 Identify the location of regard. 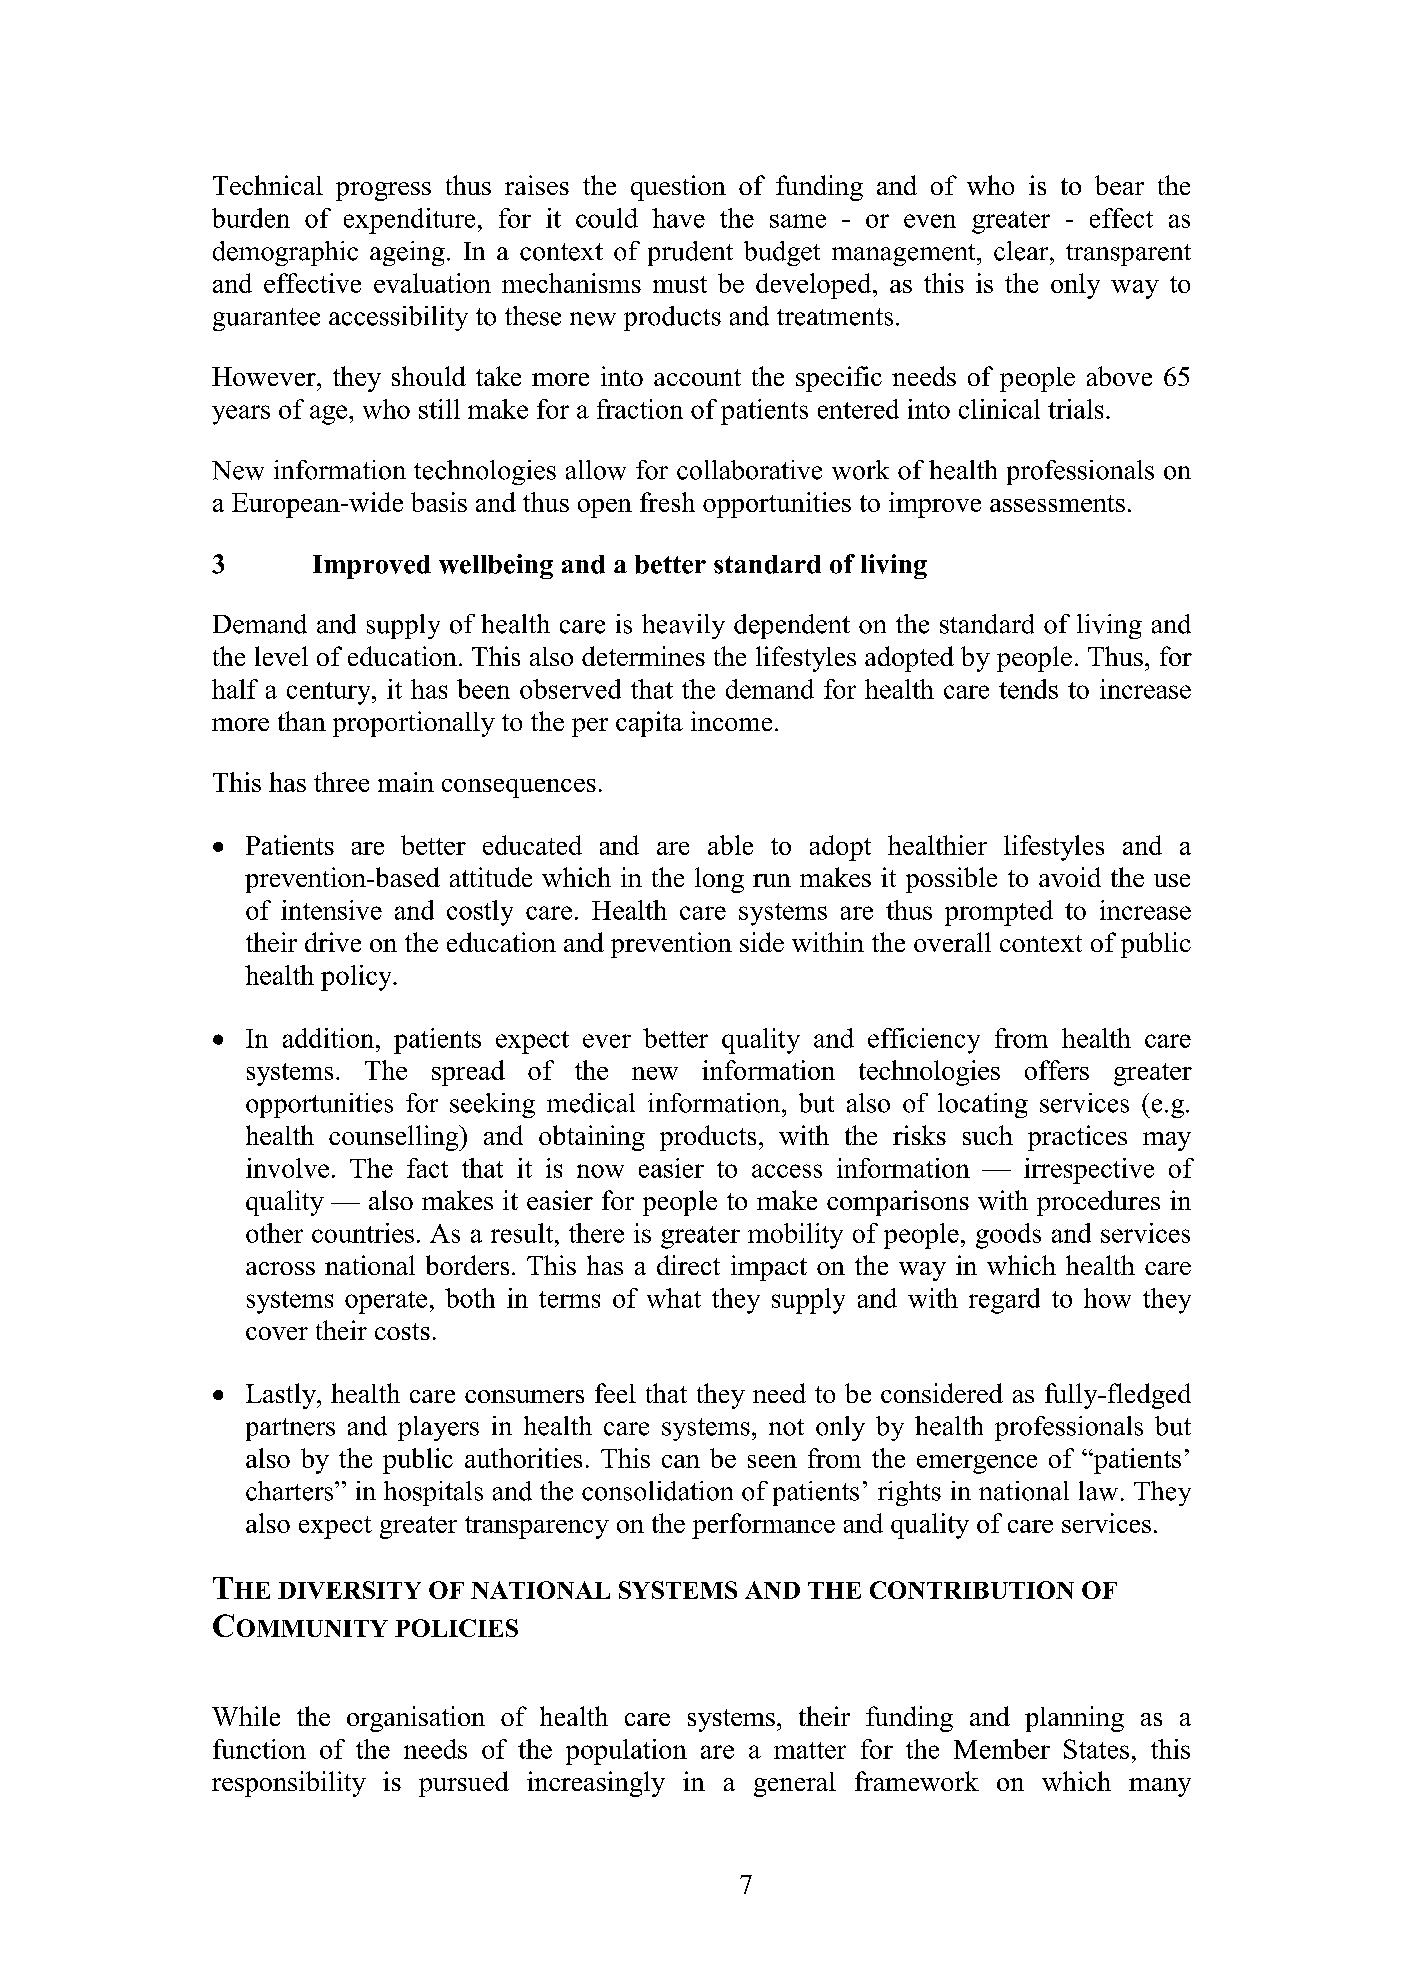
(1004, 1301).
